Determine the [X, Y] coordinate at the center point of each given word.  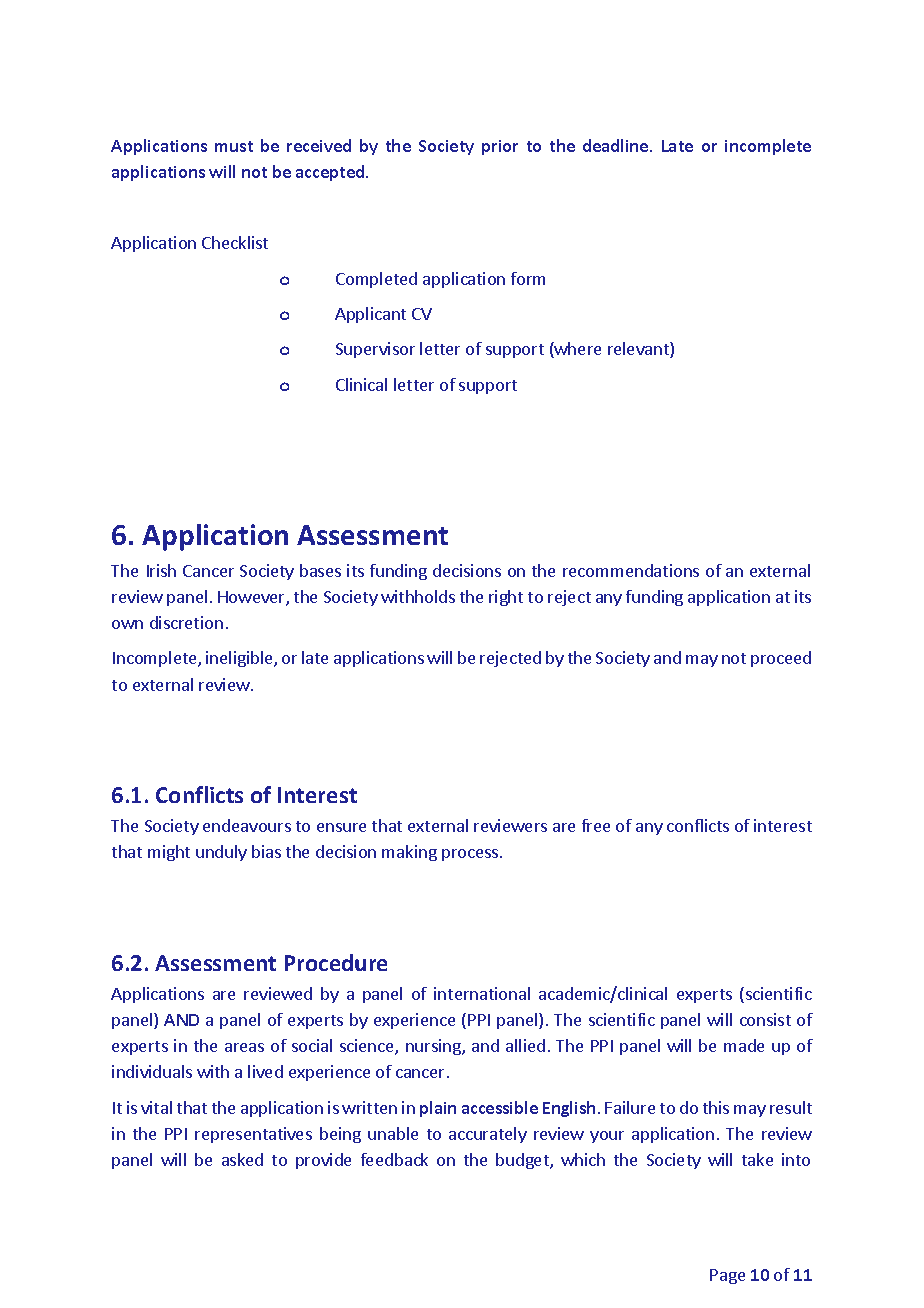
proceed [781, 659]
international [482, 993]
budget [523, 1161]
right [506, 598]
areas [244, 1047]
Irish [161, 570]
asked [242, 1159]
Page [727, 1276]
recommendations [631, 570]
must [234, 146]
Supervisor [375, 350]
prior [500, 147]
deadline [617, 145]
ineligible [240, 659]
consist [765, 1019]
